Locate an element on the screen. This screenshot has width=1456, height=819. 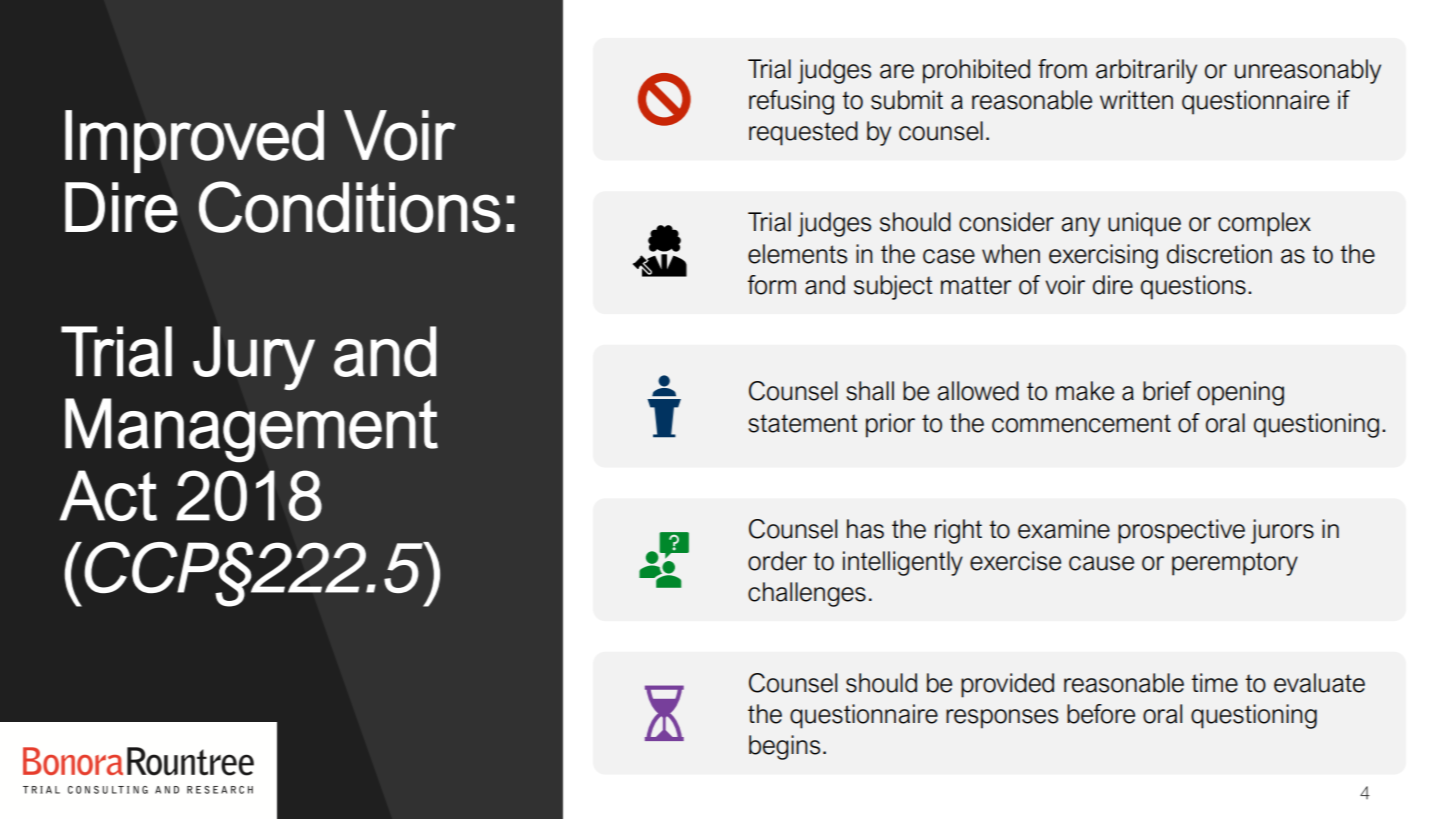
written is located at coordinates (1136, 100).
